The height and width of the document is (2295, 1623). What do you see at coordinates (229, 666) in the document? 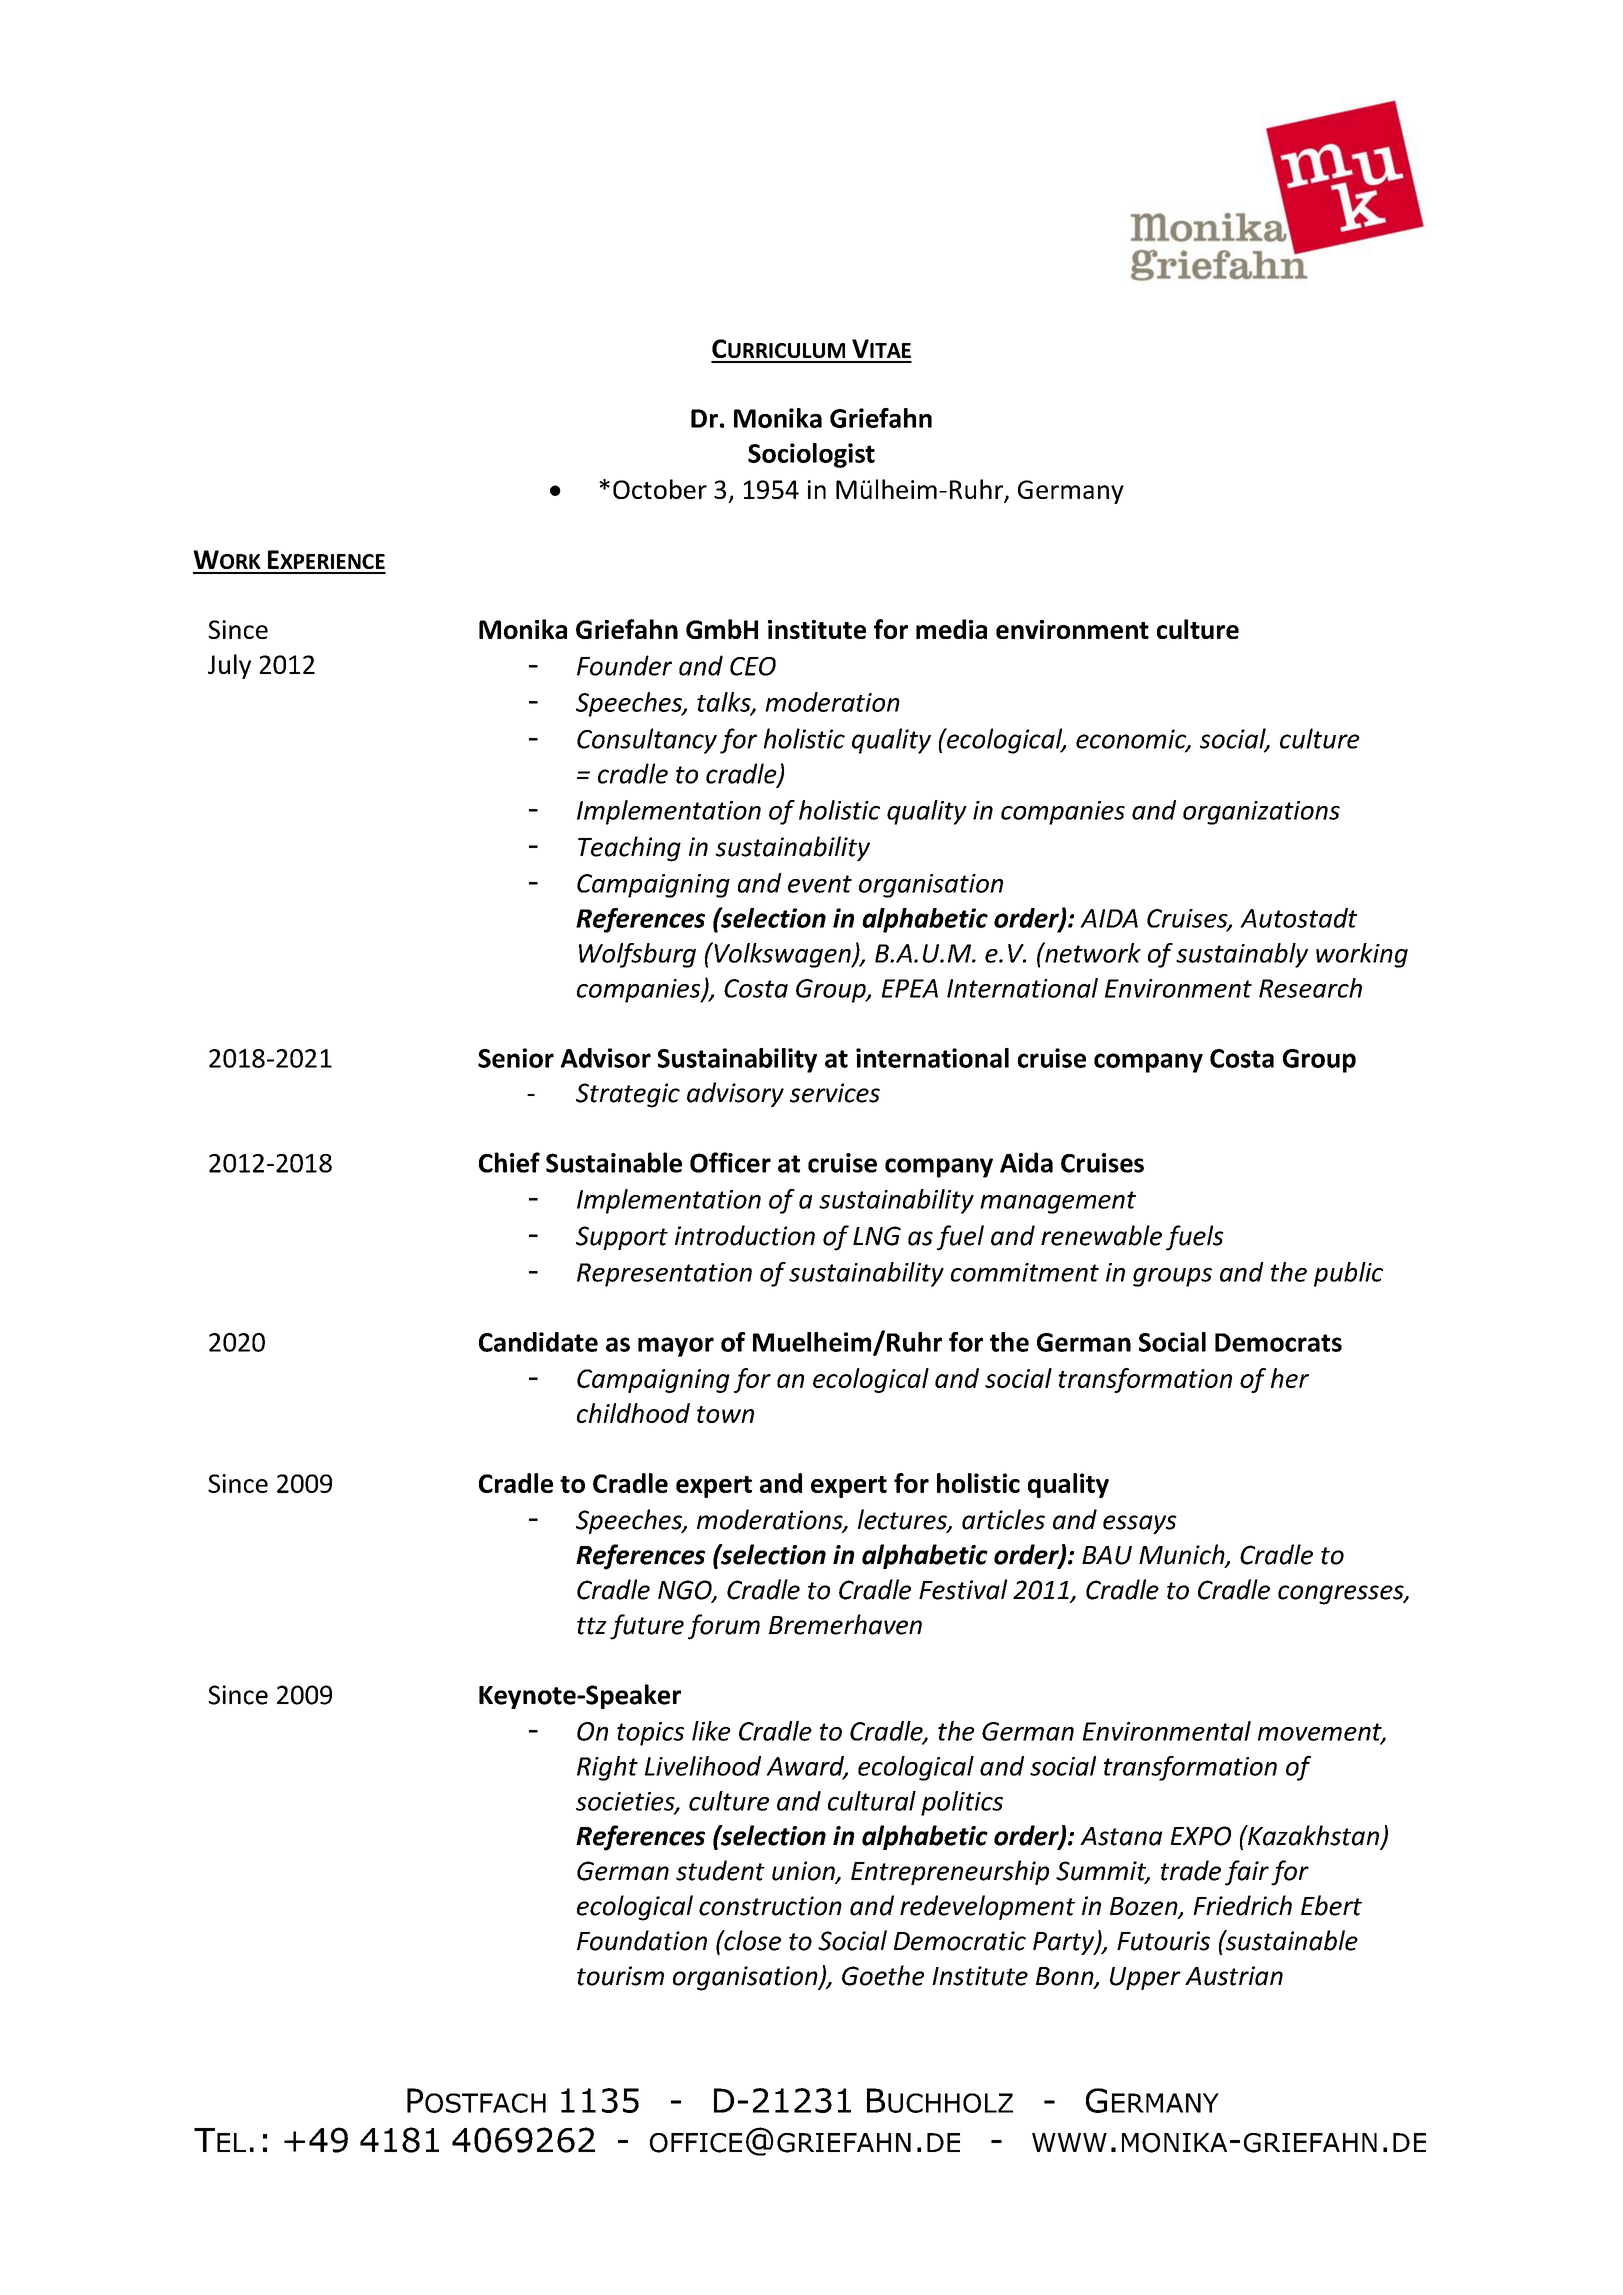
I see `July` at bounding box center [229, 666].
